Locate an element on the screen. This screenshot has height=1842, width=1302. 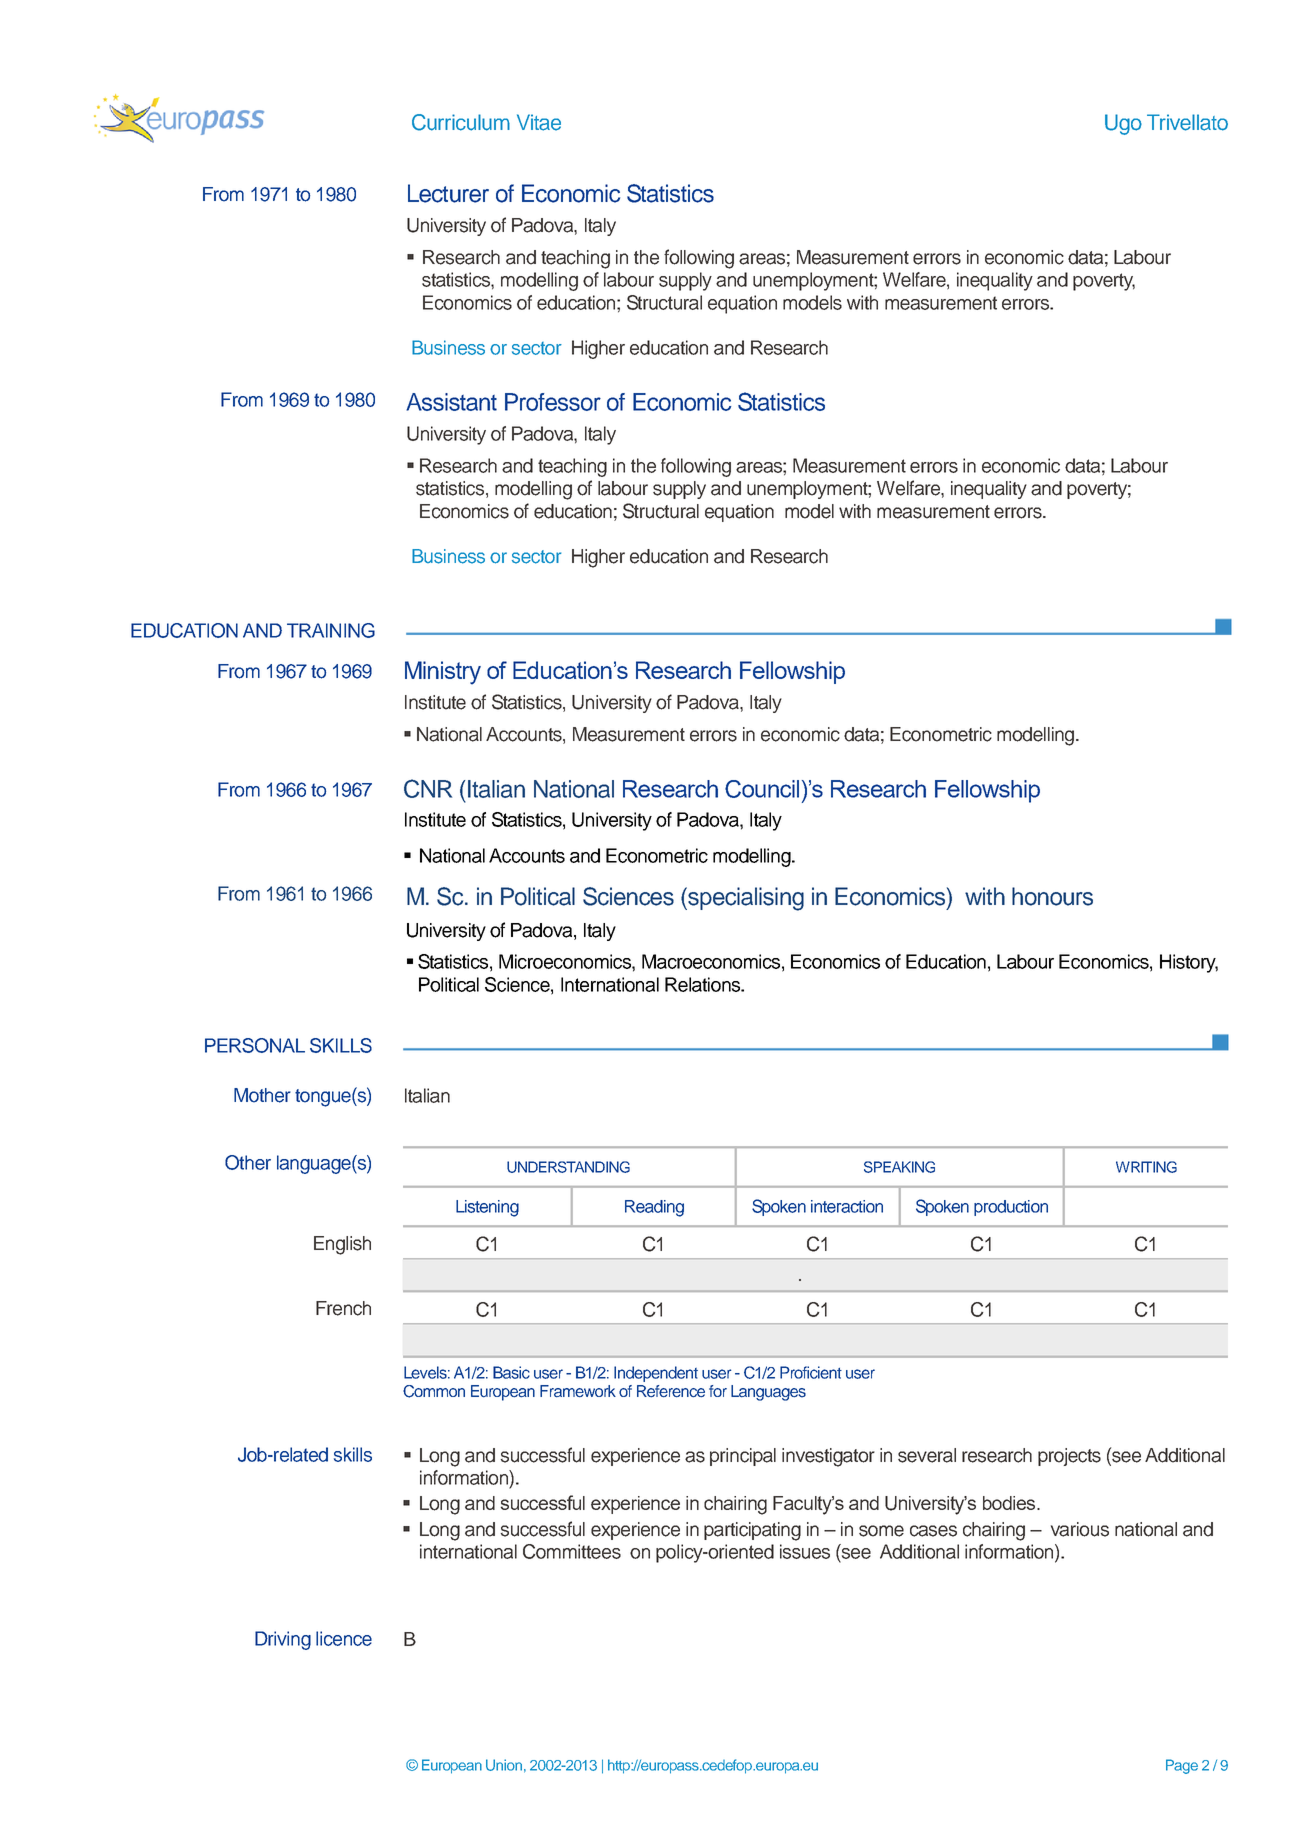
honours is located at coordinates (1052, 896).
